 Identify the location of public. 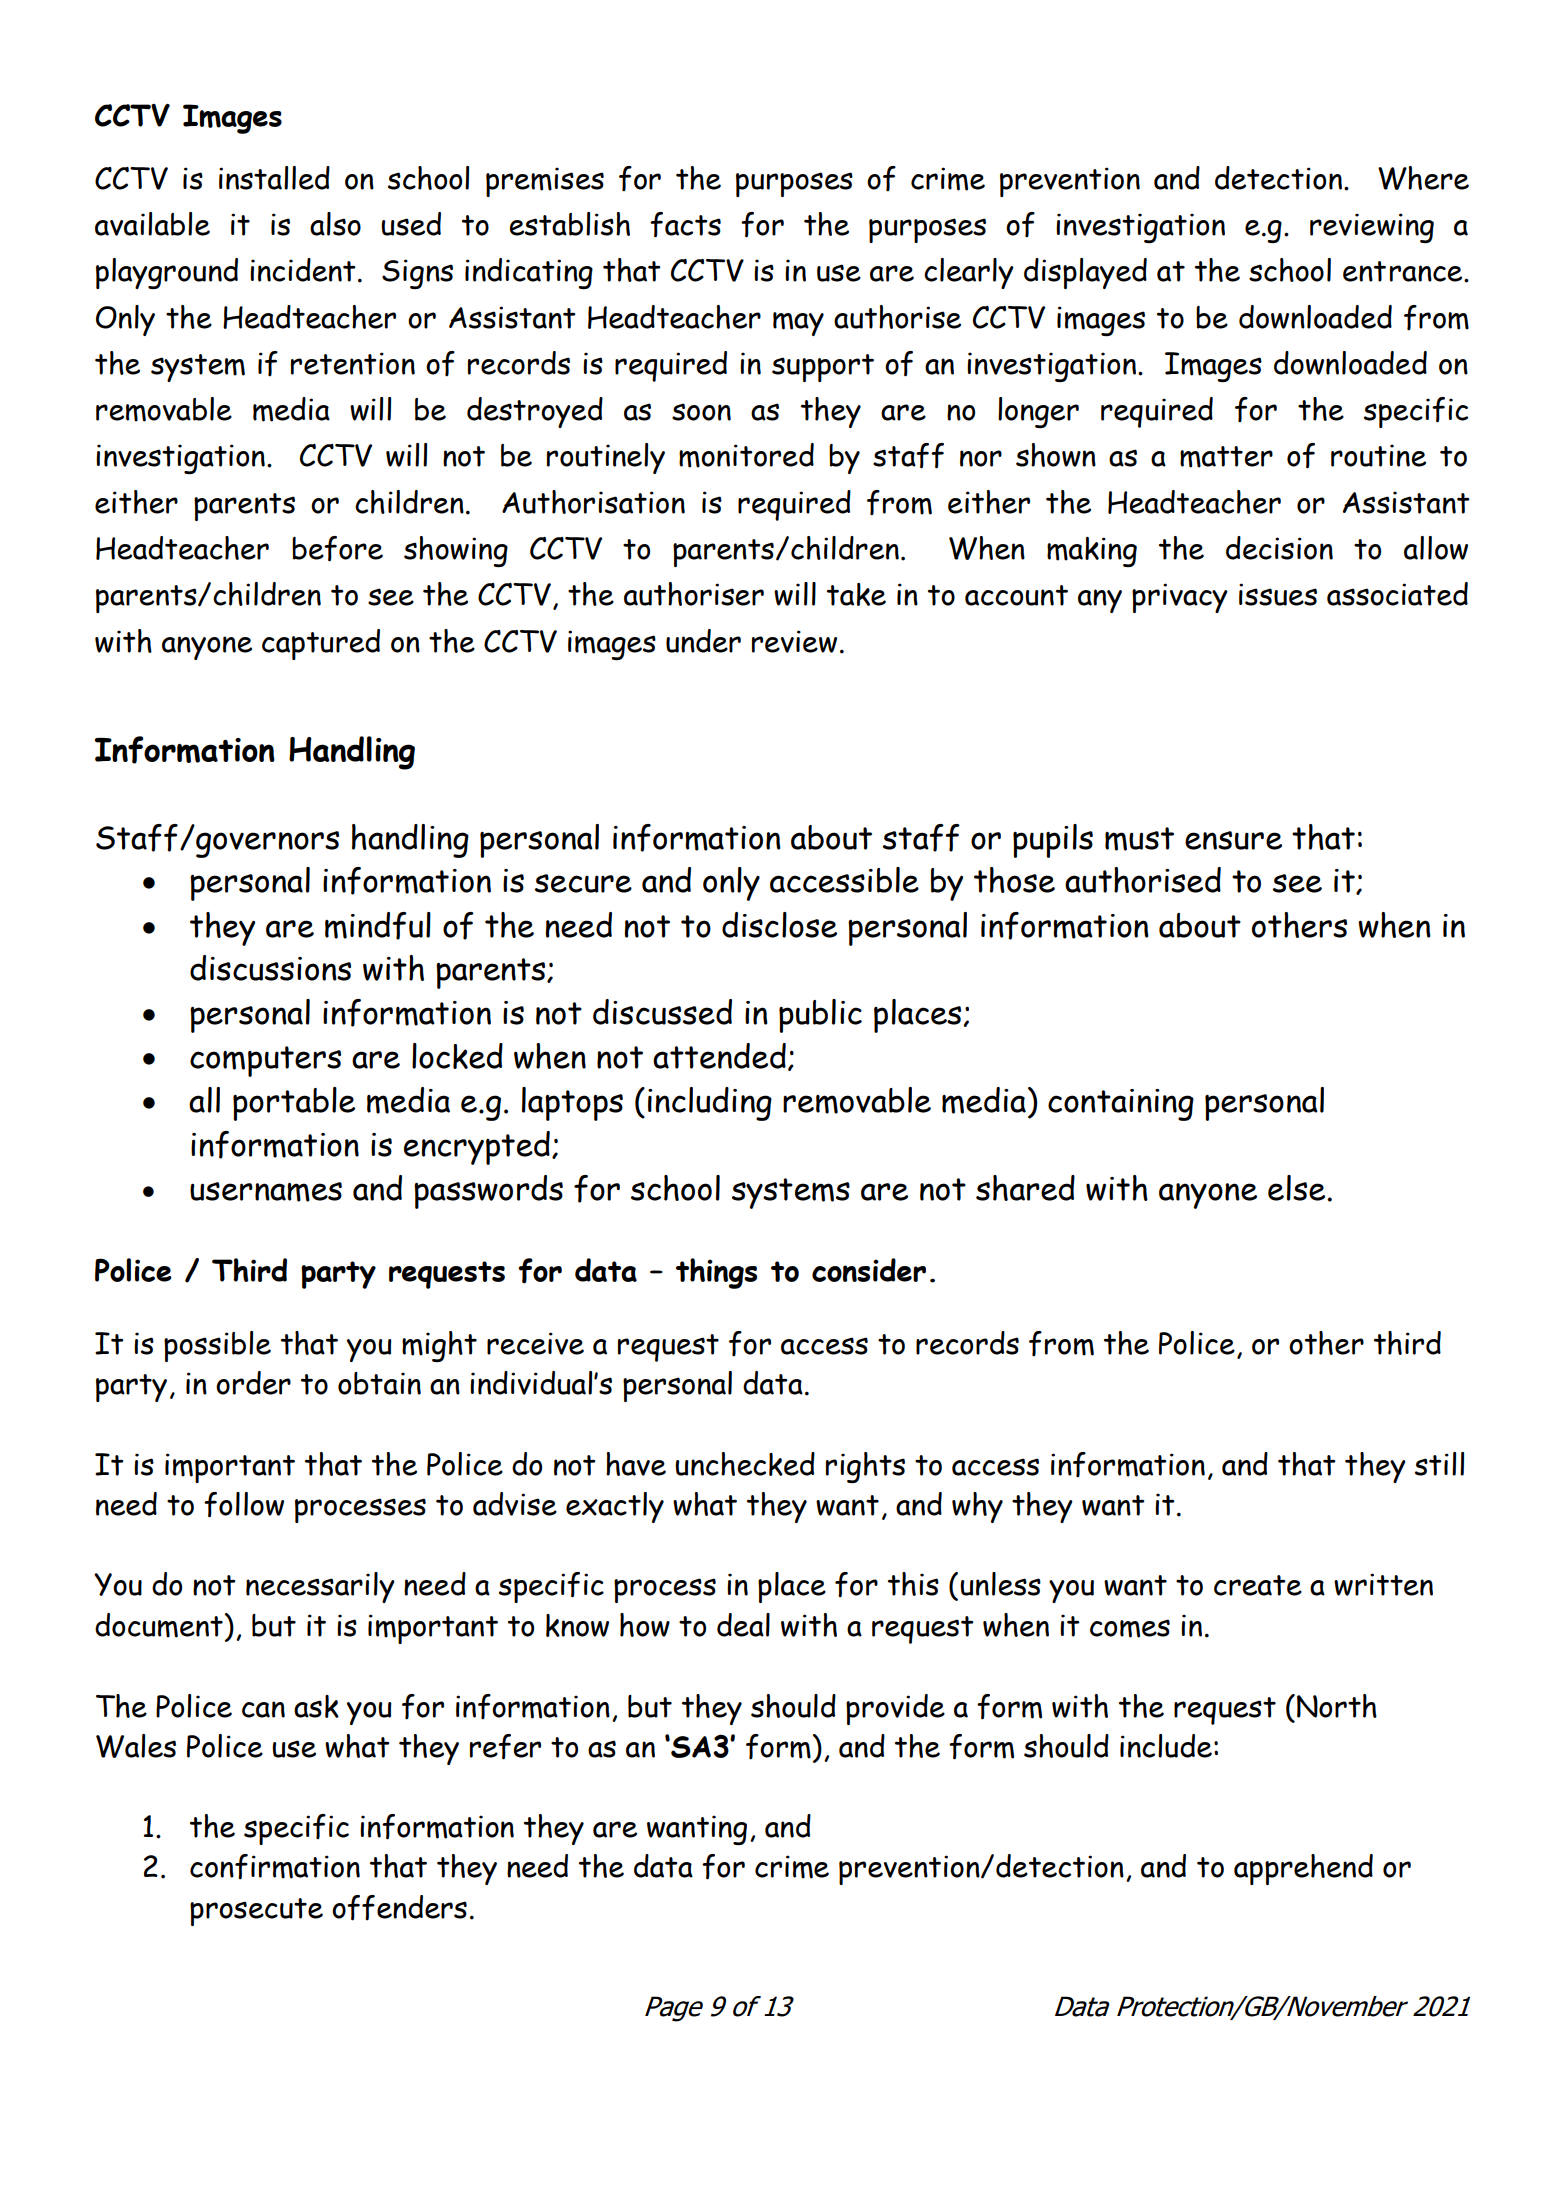
(820, 1016).
